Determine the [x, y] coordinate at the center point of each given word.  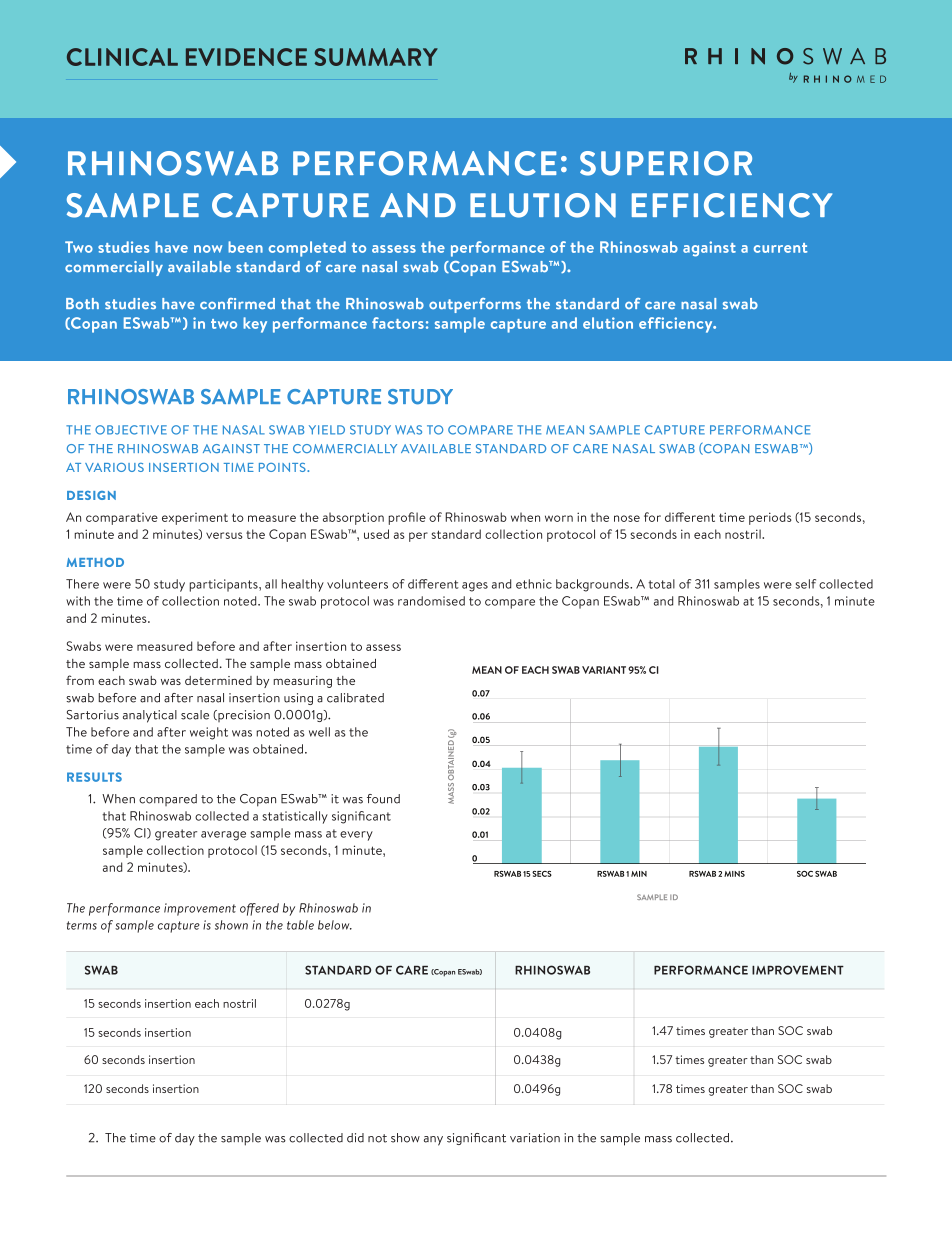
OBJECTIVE [131, 430]
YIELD [327, 430]
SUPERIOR [666, 163]
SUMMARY [376, 57]
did [355, 1138]
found [383, 799]
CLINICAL [122, 57]
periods [770, 518]
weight [209, 733]
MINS [734, 874]
